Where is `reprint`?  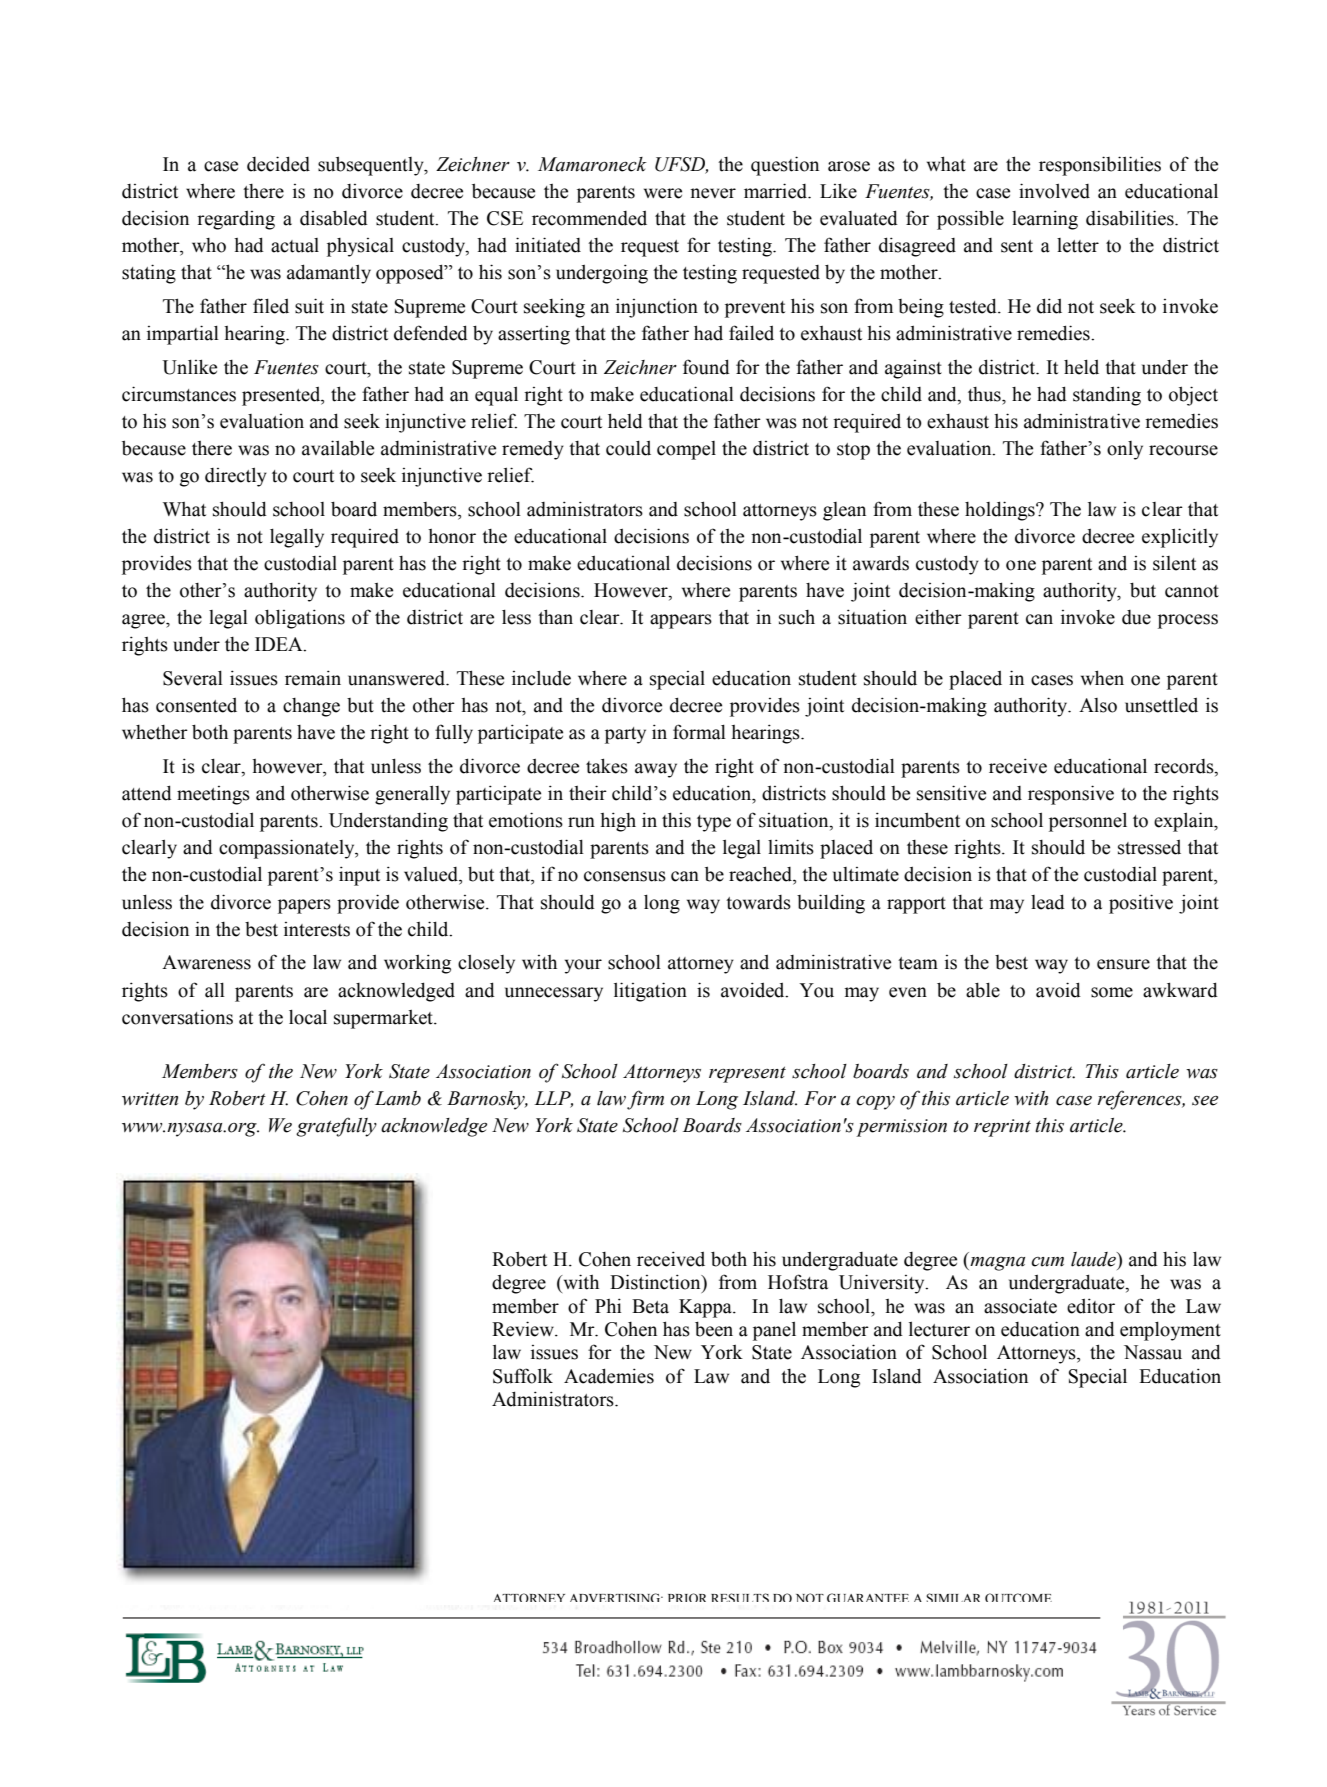
reprint is located at coordinates (1002, 1128).
